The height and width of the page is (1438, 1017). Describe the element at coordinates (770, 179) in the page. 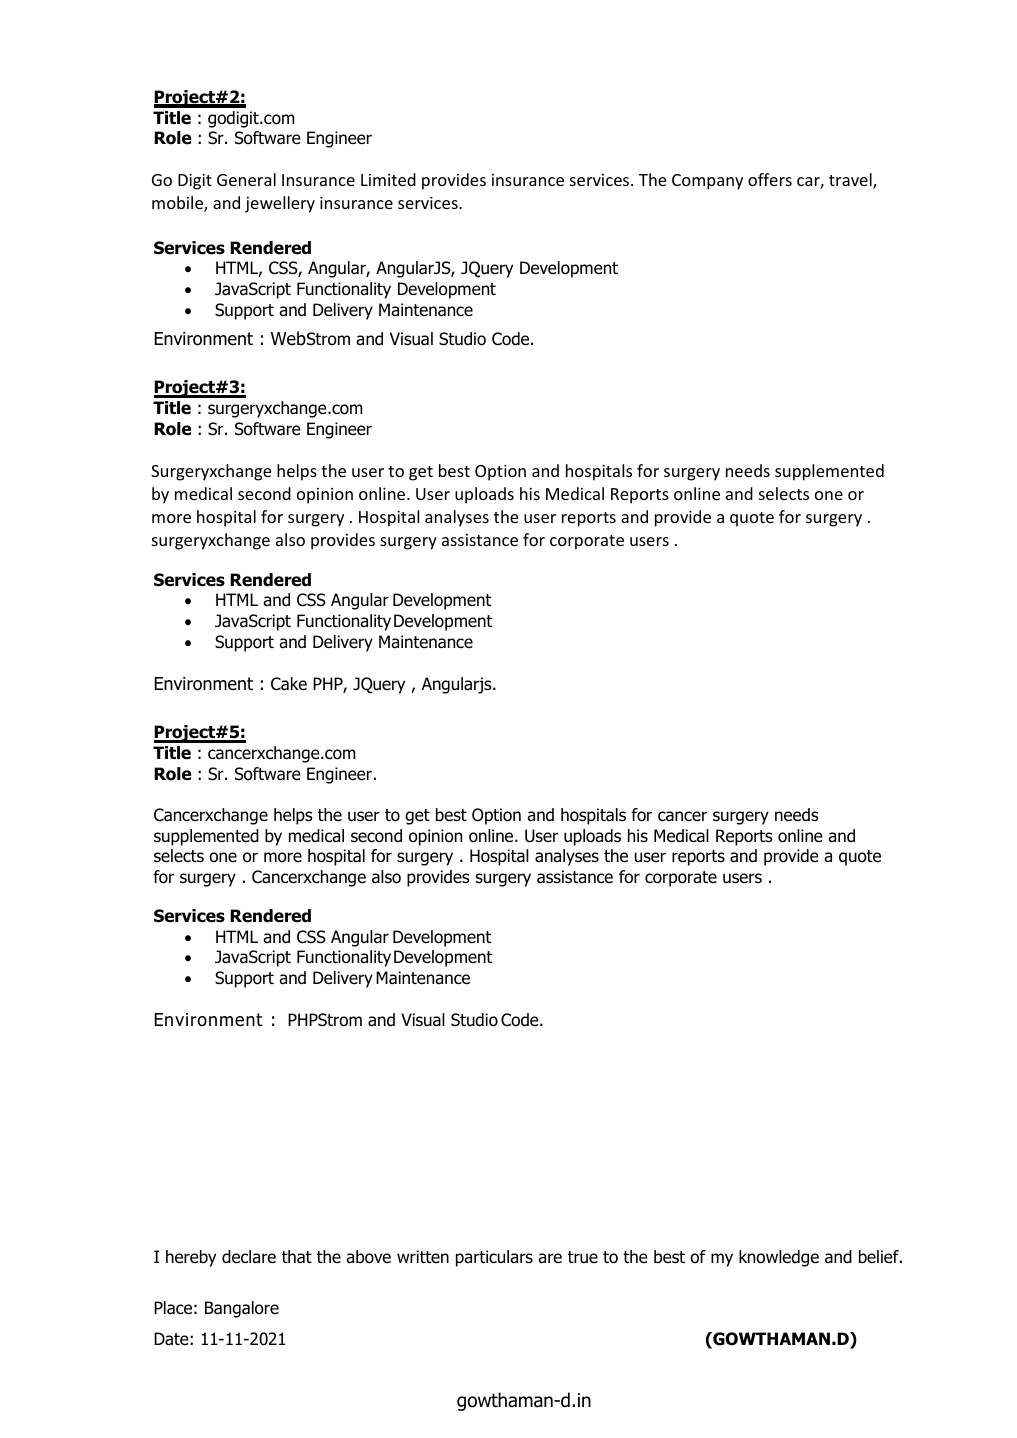

I see `offers` at that location.
